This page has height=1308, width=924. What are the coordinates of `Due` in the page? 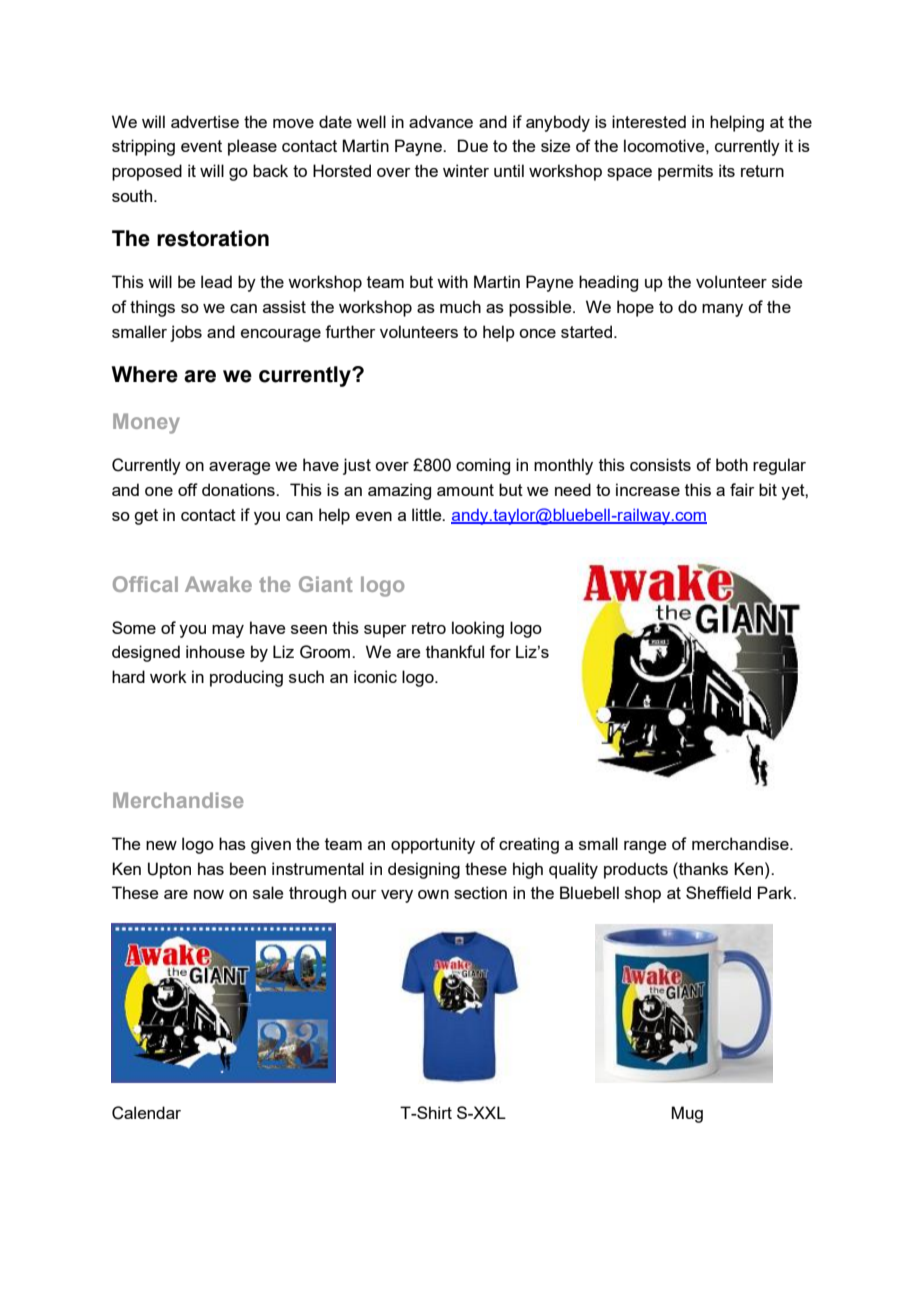 It's located at (473, 145).
